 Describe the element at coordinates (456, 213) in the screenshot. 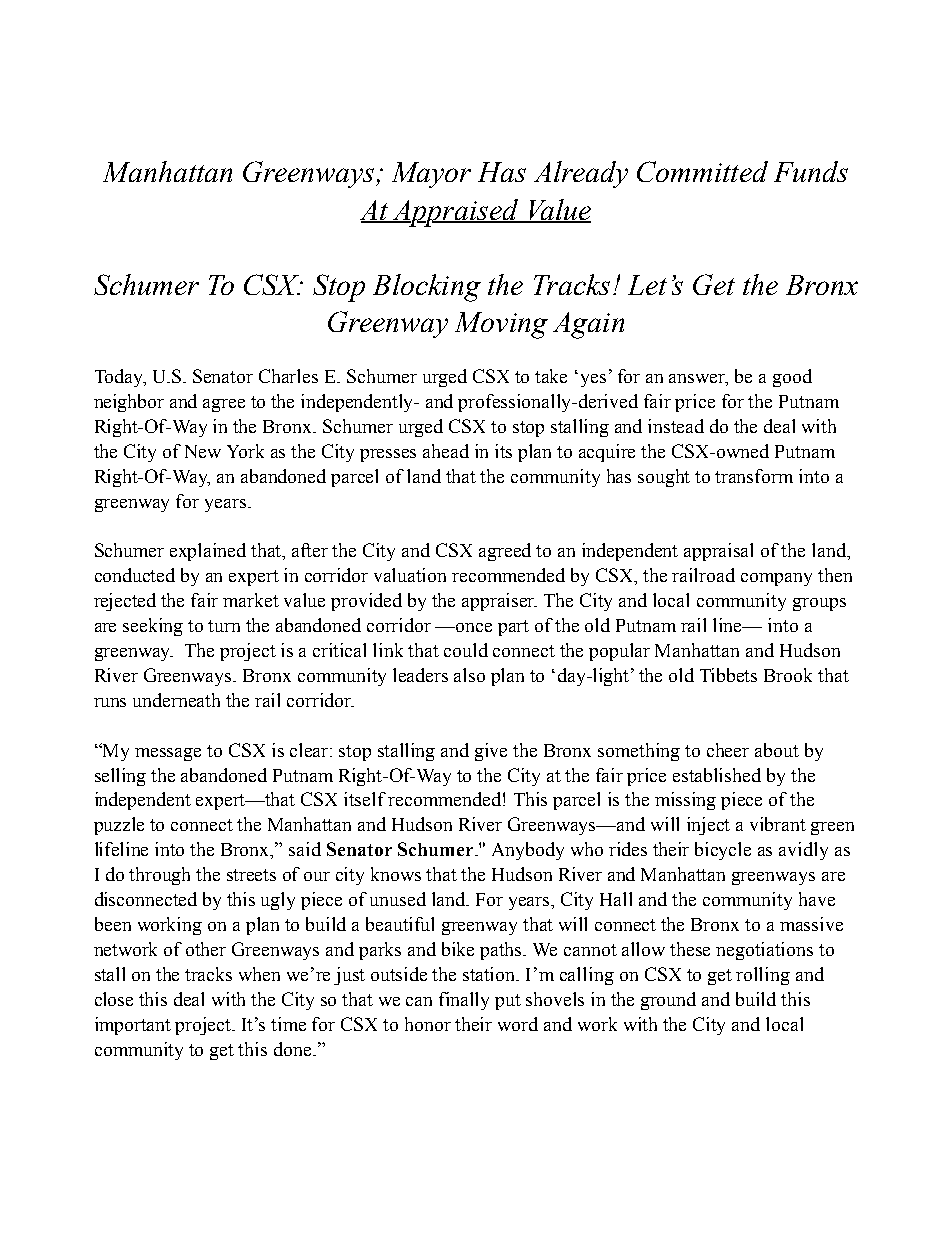

I see `Appraised` at that location.
